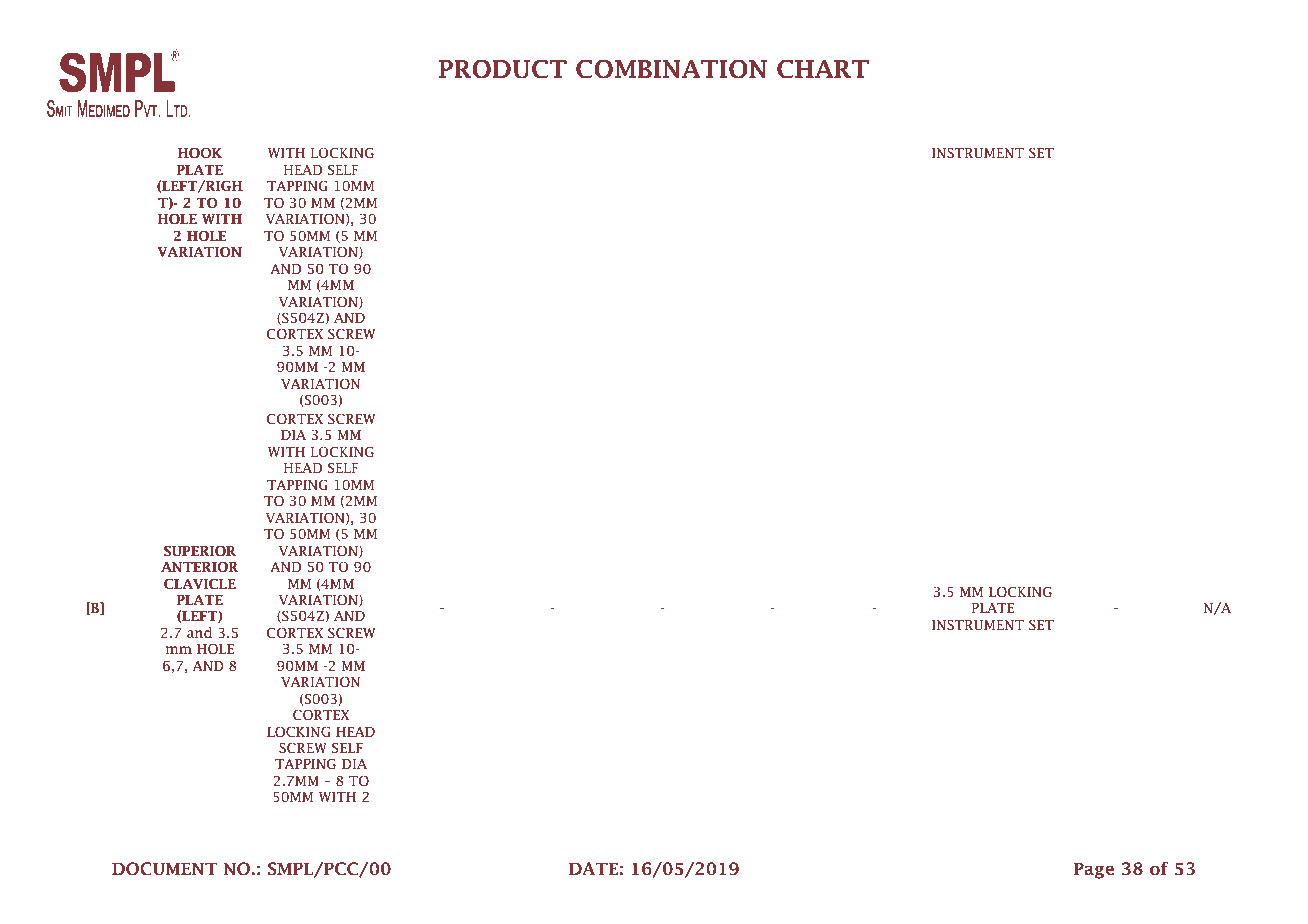 The image size is (1308, 924). What do you see at coordinates (200, 584) in the page?
I see `CLAVICLE` at bounding box center [200, 584].
